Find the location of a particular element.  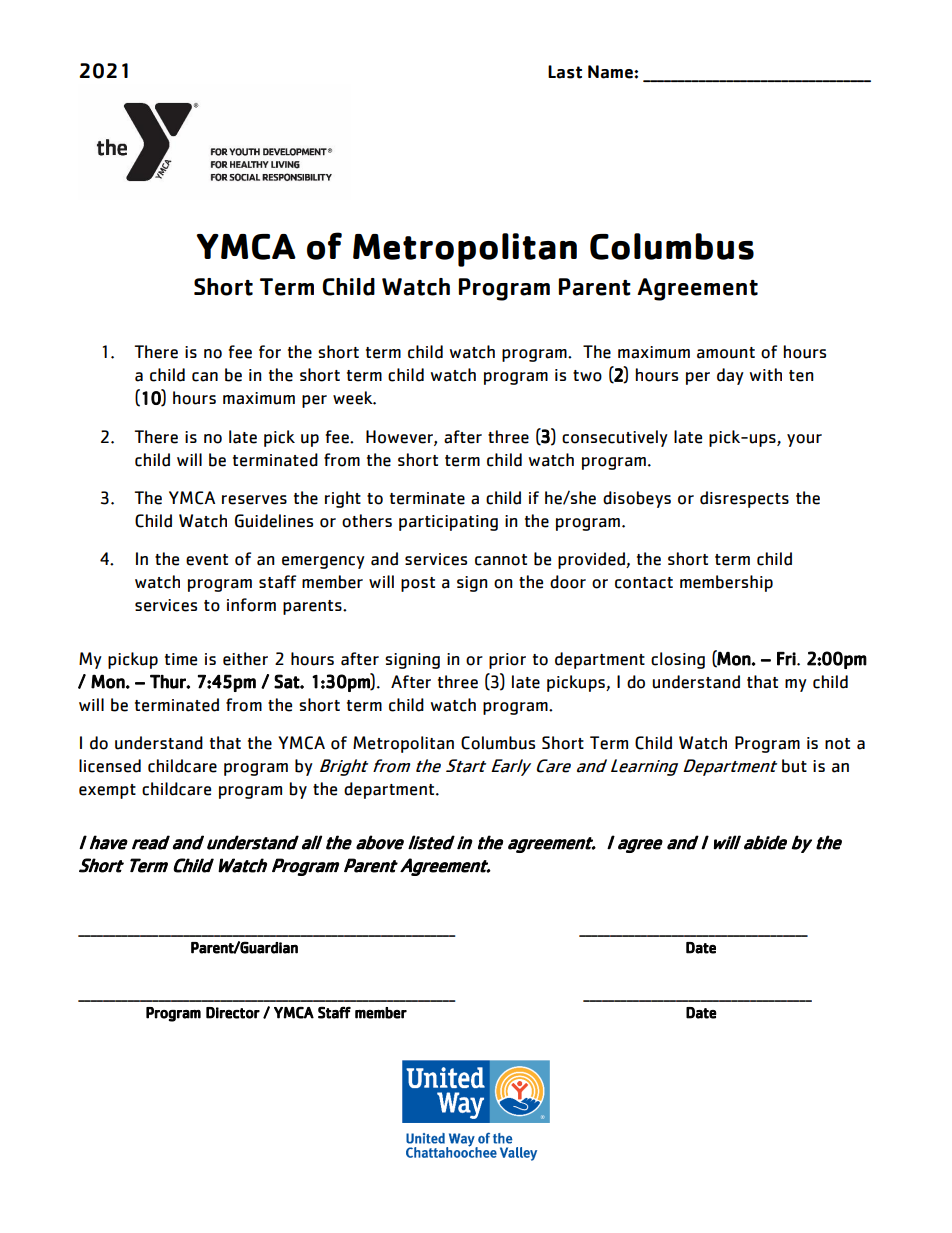

time is located at coordinates (181, 659).
